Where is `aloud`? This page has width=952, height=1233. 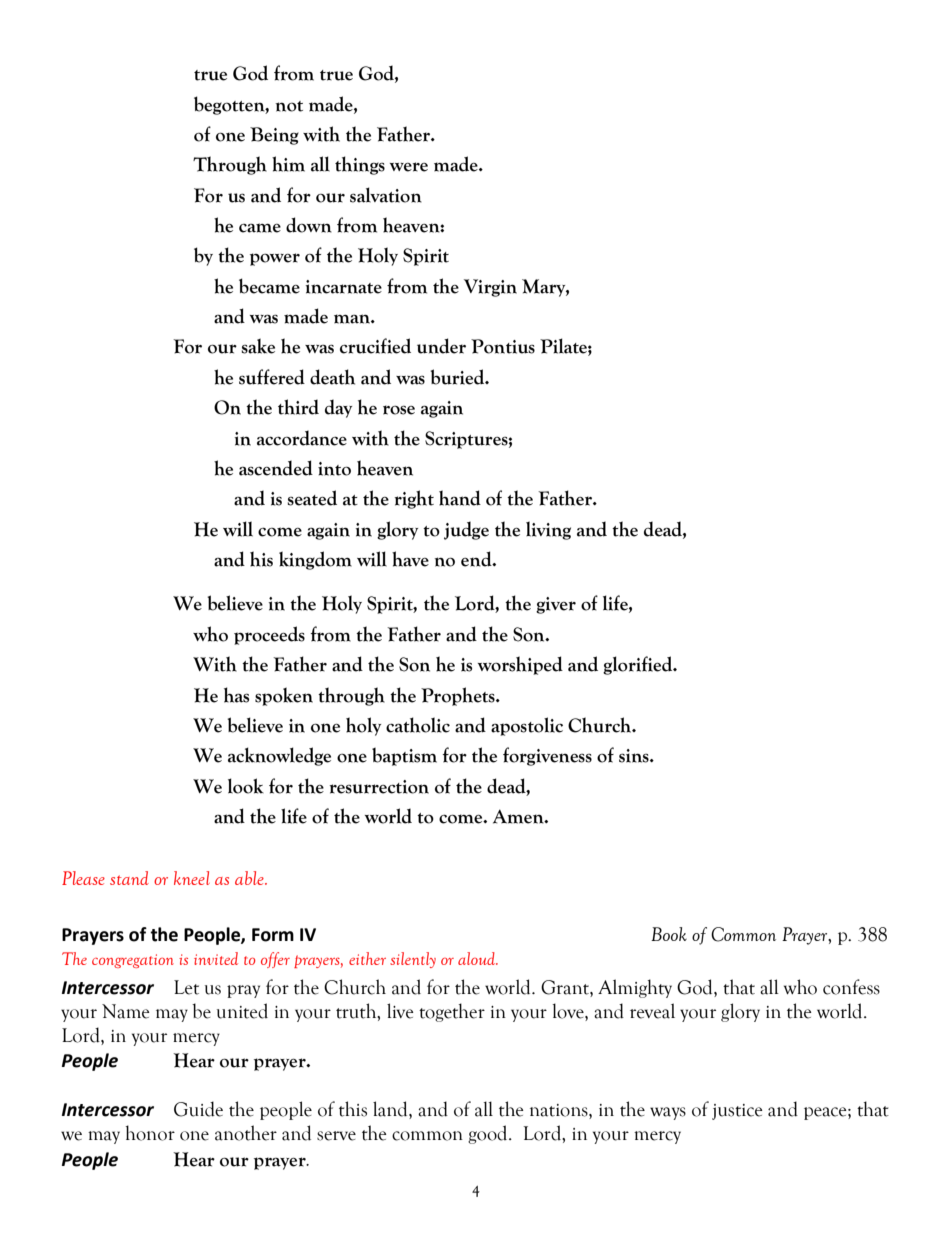
aloud is located at coordinates (478, 958).
